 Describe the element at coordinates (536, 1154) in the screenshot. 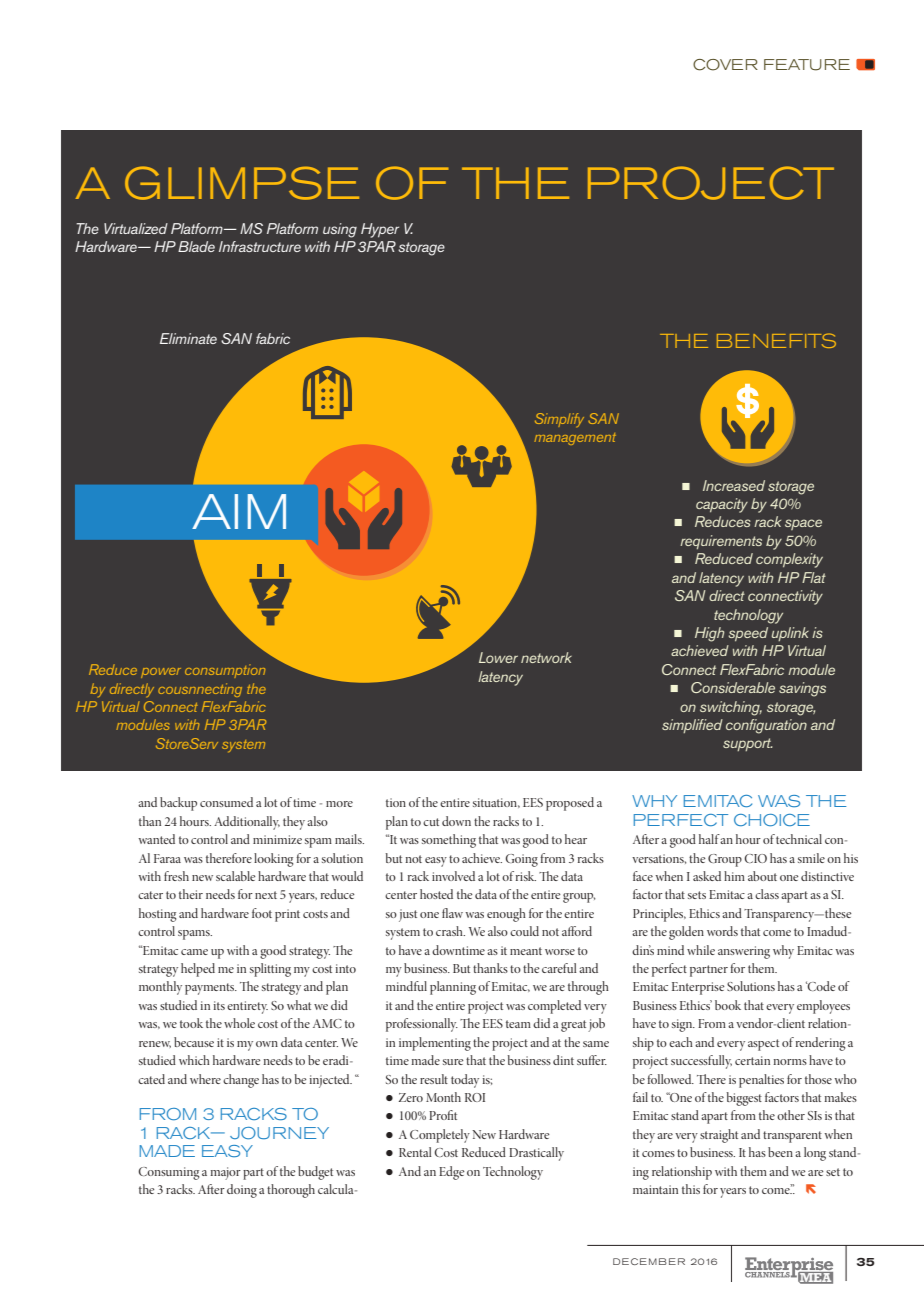

I see `Drastically` at that location.
